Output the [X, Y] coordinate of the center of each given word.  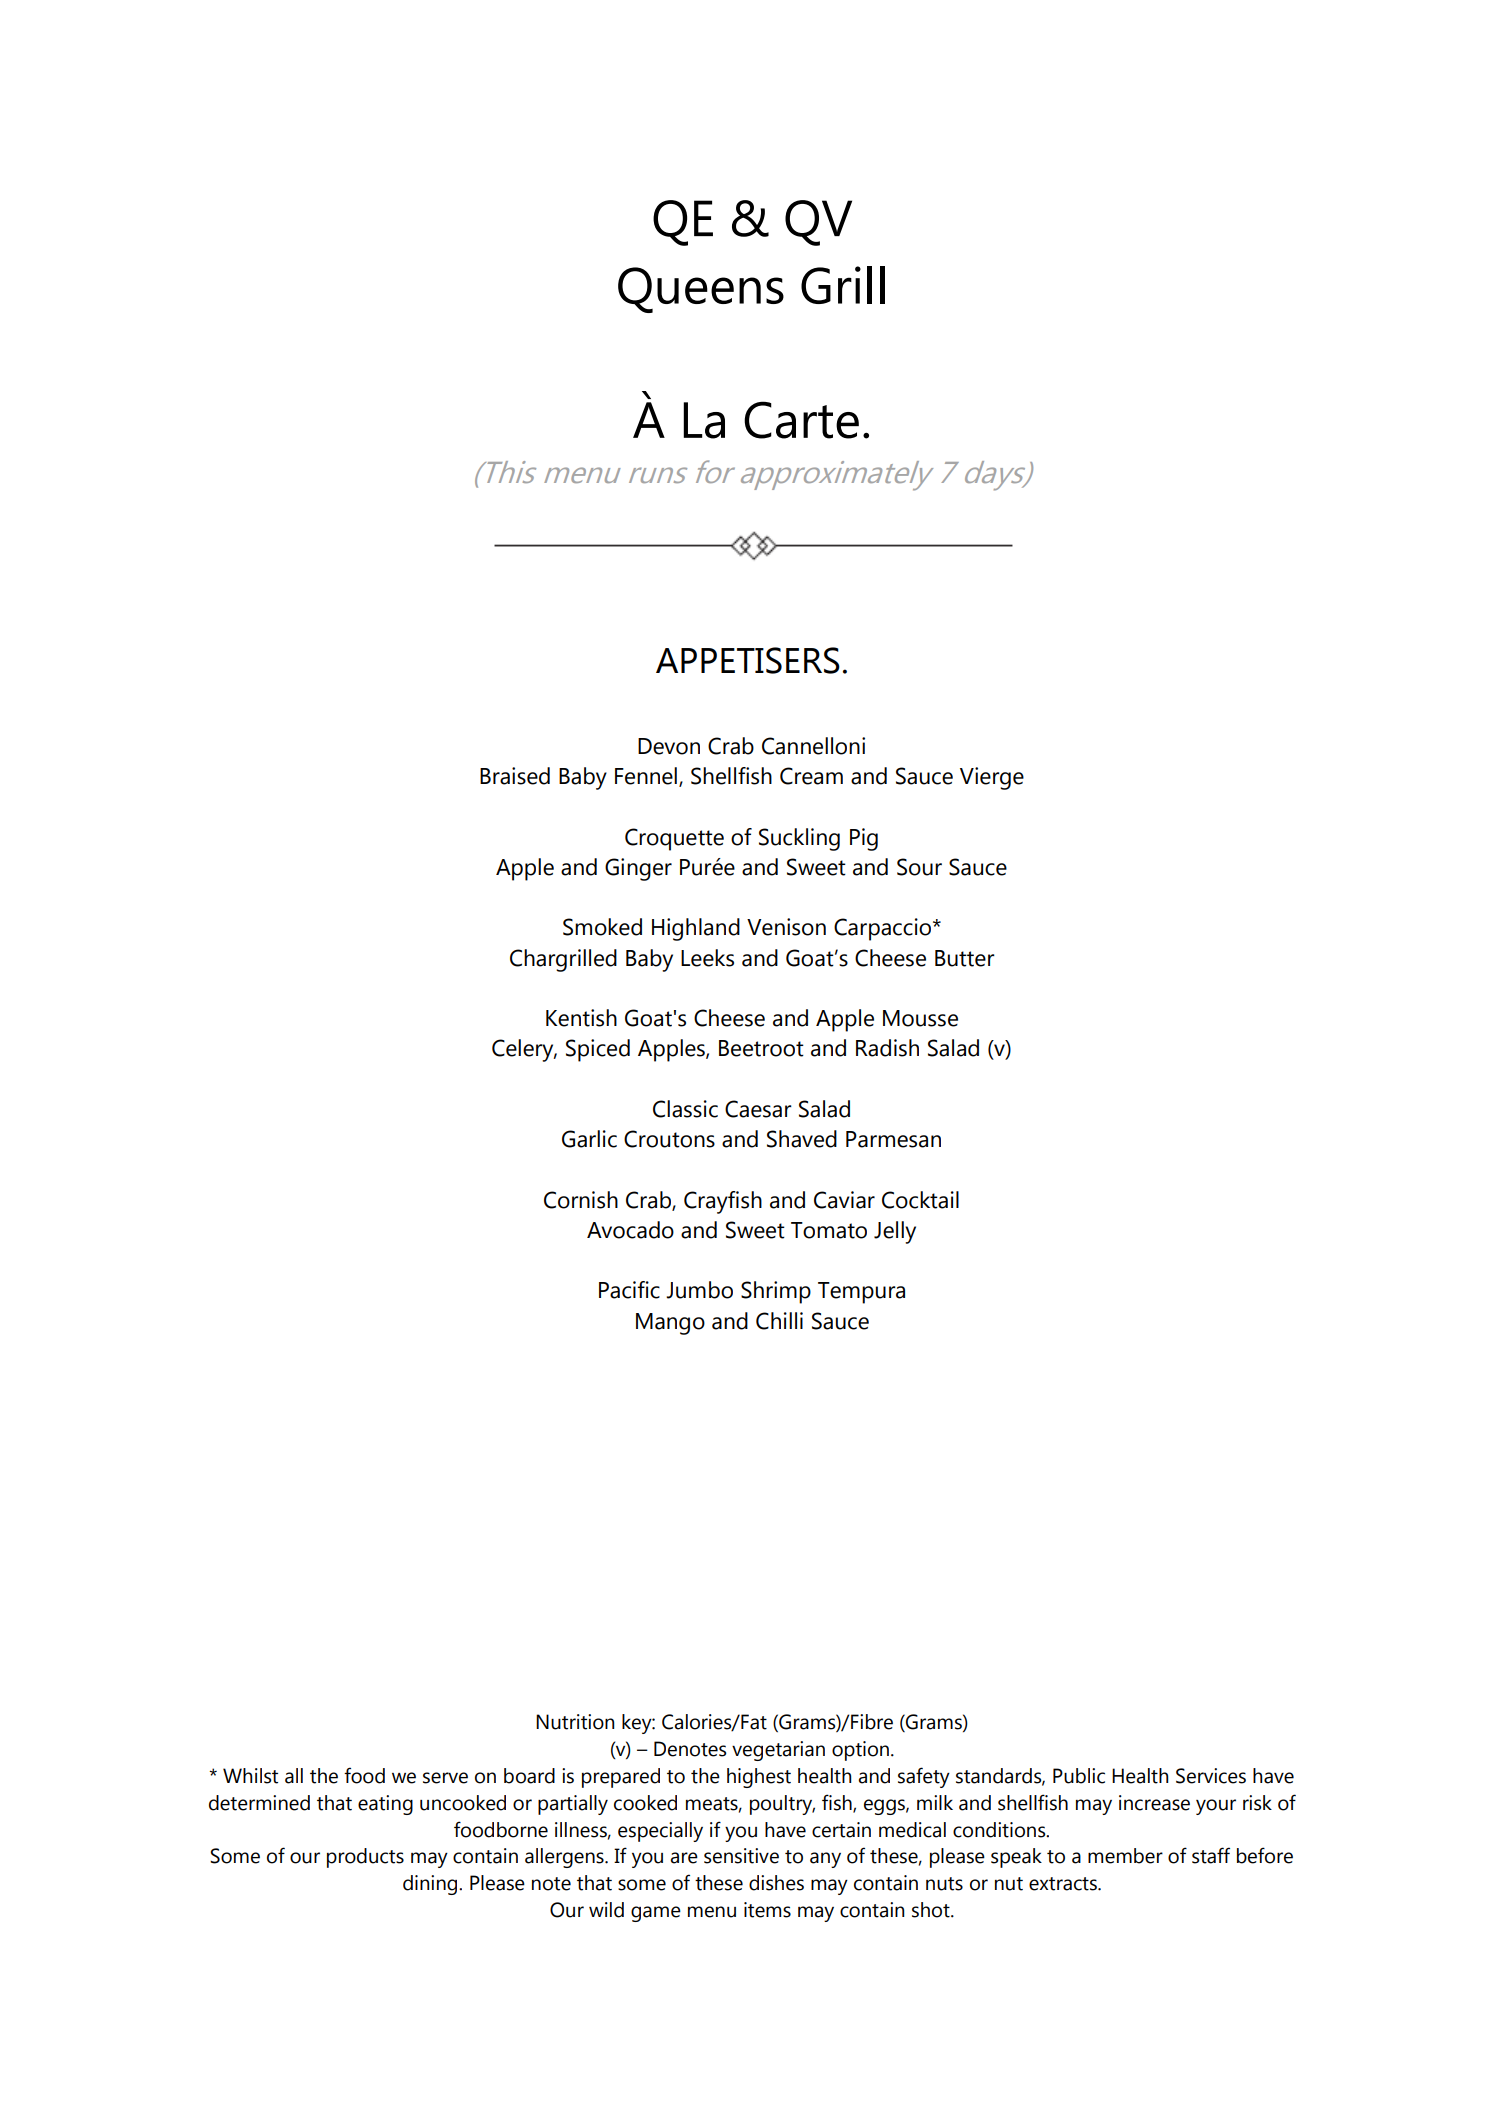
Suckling [799, 839]
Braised [515, 776]
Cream [811, 776]
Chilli [779, 1321]
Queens [701, 290]
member [1125, 1856]
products [365, 1858]
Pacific [629, 1290]
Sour [919, 867]
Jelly [895, 1232]
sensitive [741, 1856]
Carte [801, 420]
